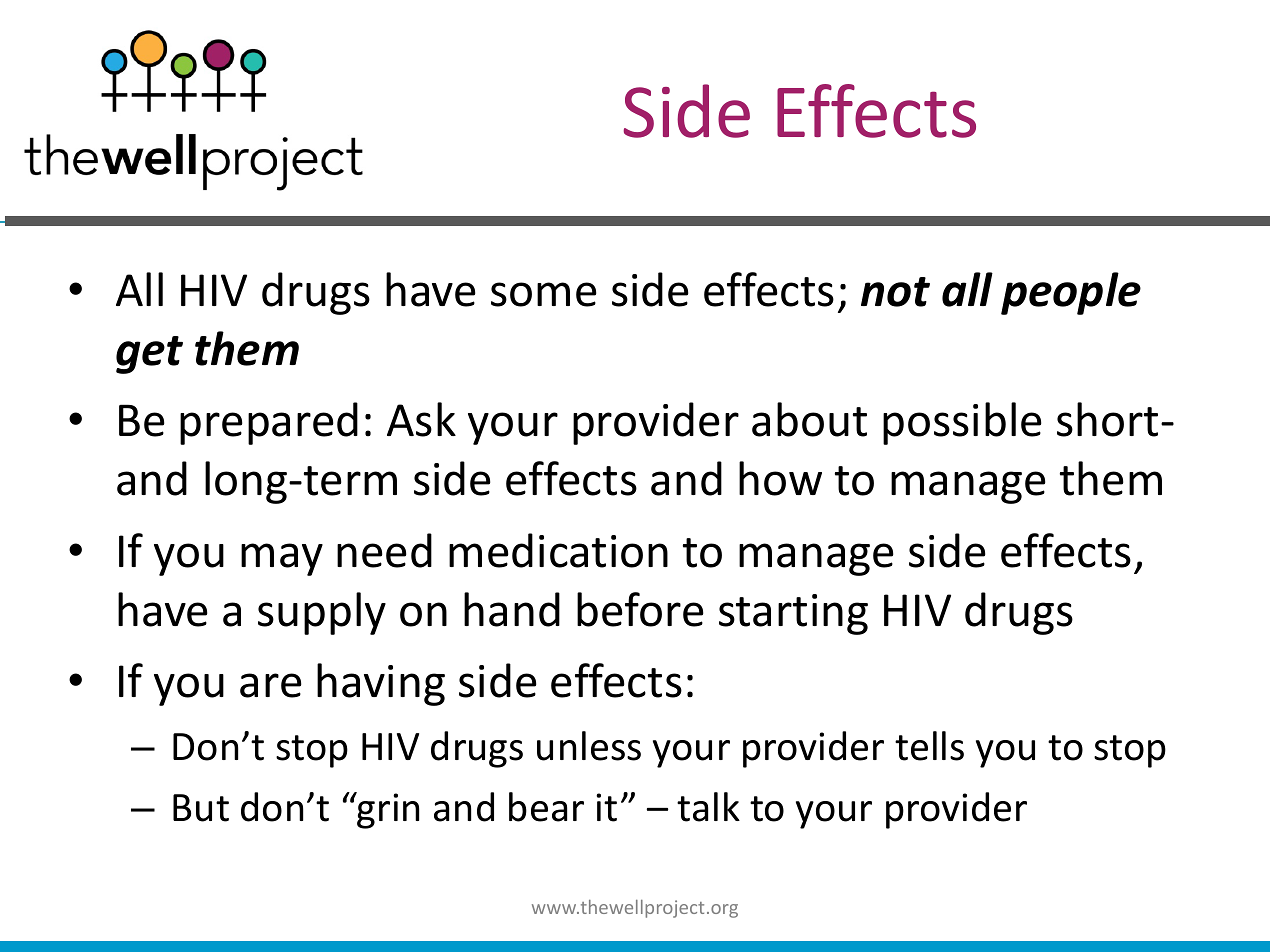 Image resolution: width=1270 pixels, height=952 pixels. I want to click on starting, so click(793, 614).
